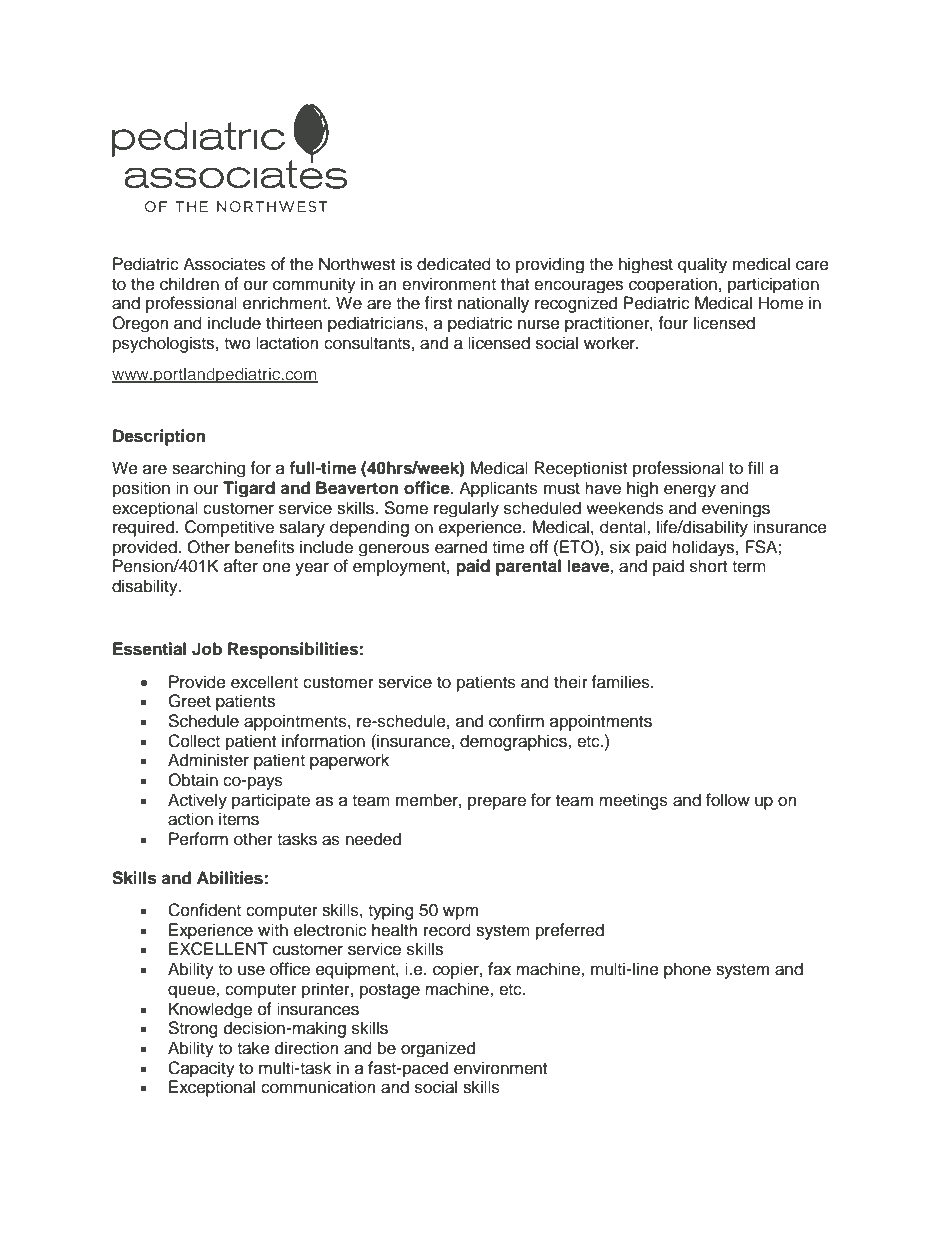 This document has height=1233, width=952. Describe the element at coordinates (493, 304) in the document. I see `nationally` at that location.
